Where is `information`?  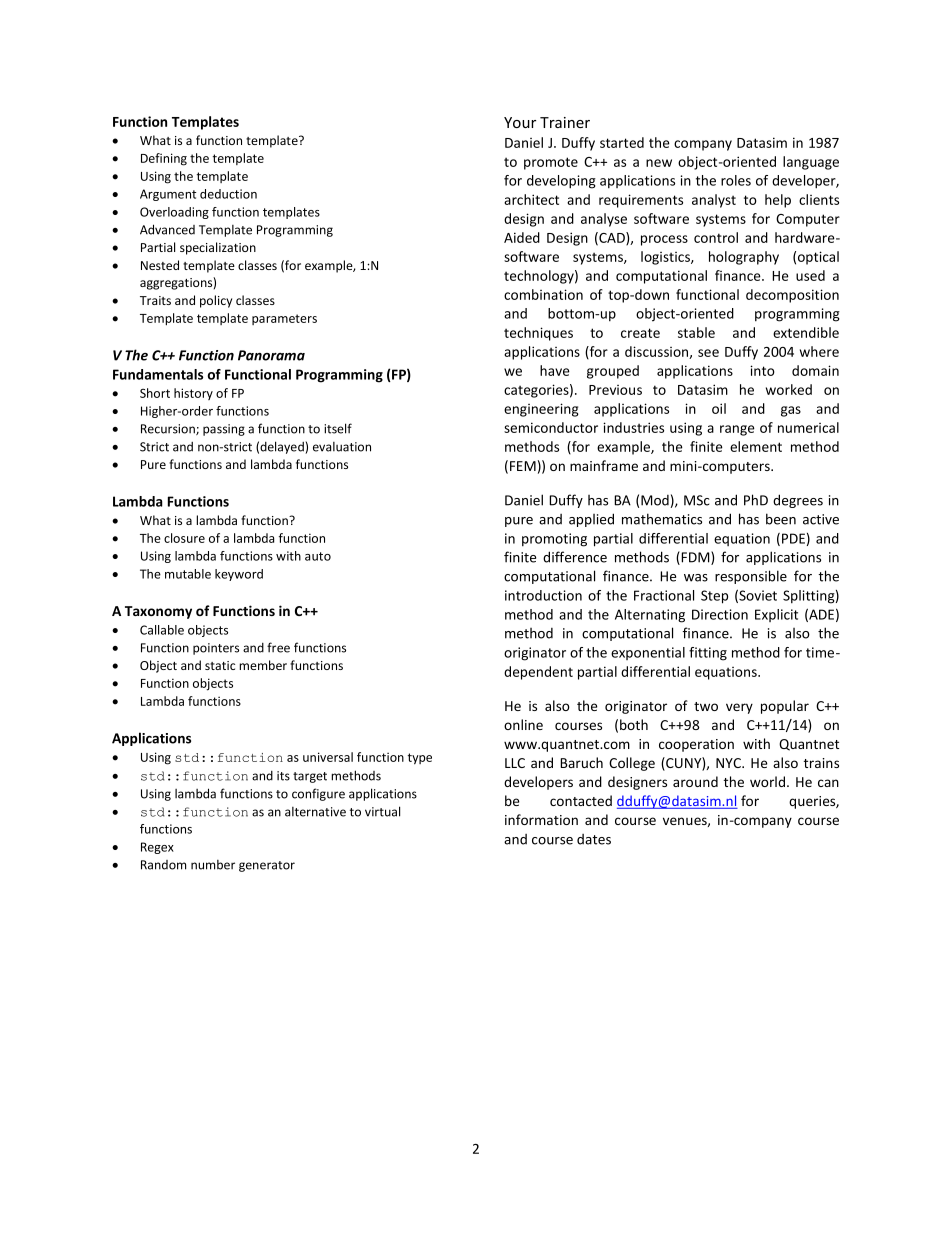 information is located at coordinates (541, 819).
